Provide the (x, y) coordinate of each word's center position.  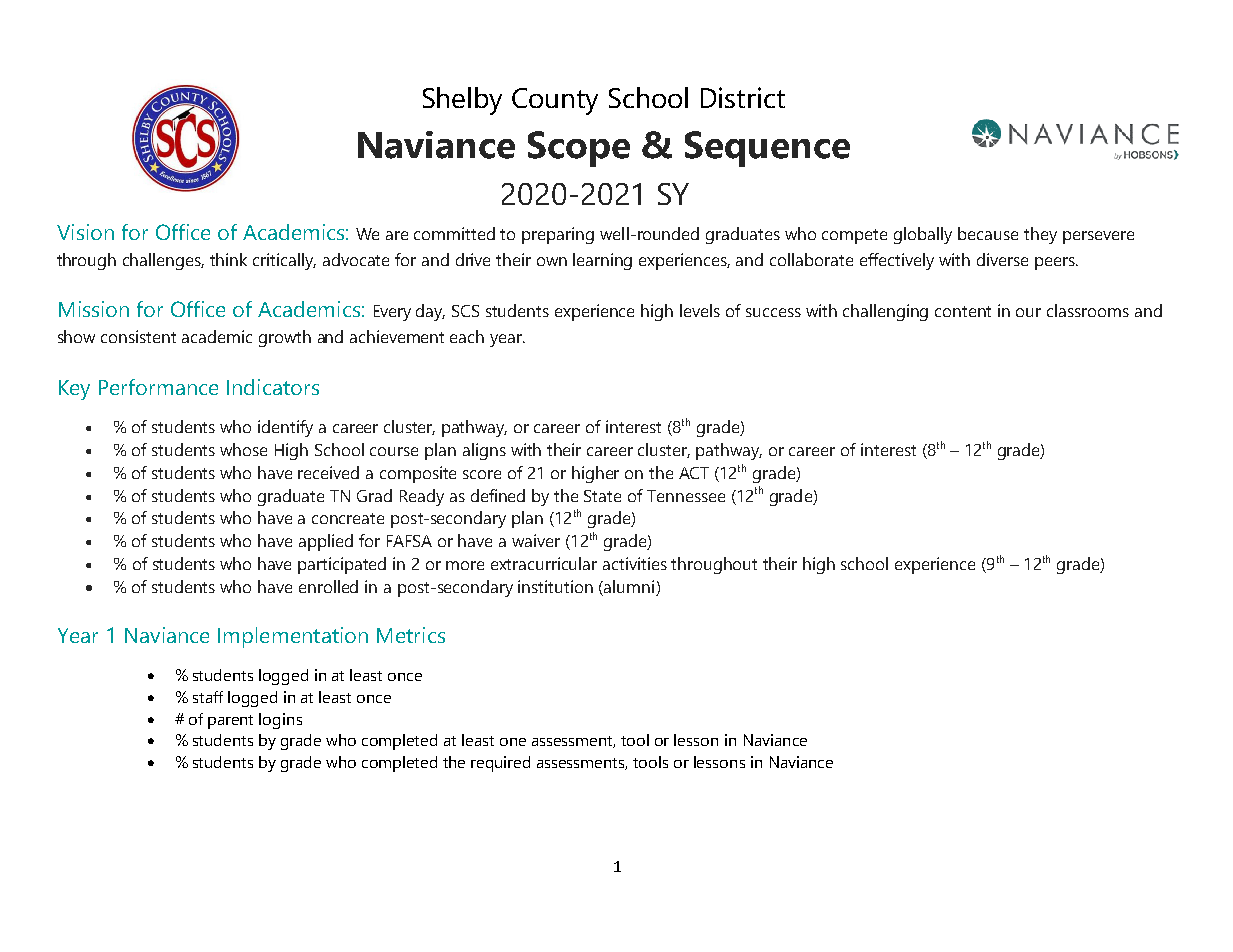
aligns (484, 451)
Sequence (767, 149)
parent (230, 722)
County (555, 101)
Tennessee (686, 496)
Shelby (462, 101)
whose (243, 449)
